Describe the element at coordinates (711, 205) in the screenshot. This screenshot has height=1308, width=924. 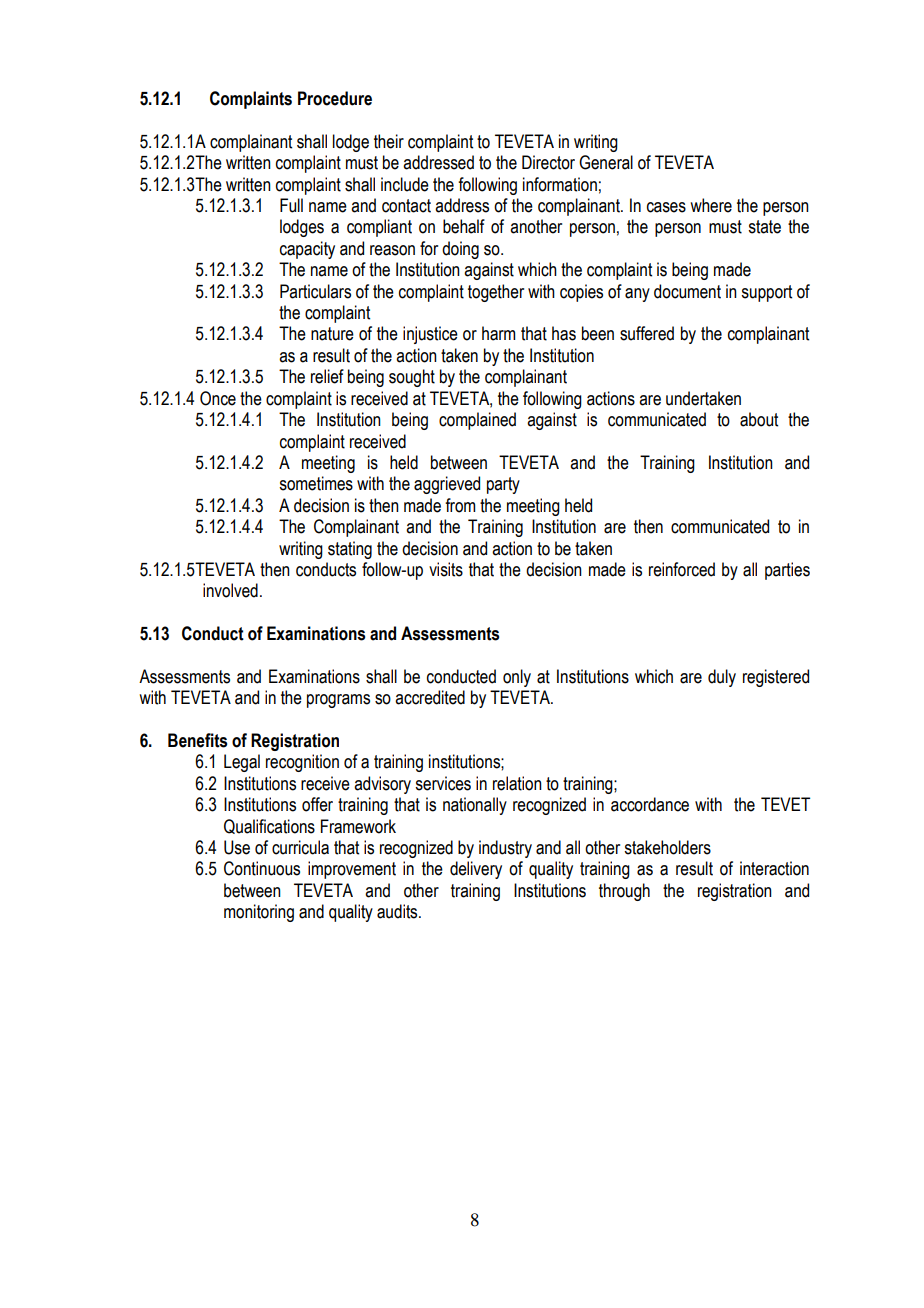
I see `where` at that location.
